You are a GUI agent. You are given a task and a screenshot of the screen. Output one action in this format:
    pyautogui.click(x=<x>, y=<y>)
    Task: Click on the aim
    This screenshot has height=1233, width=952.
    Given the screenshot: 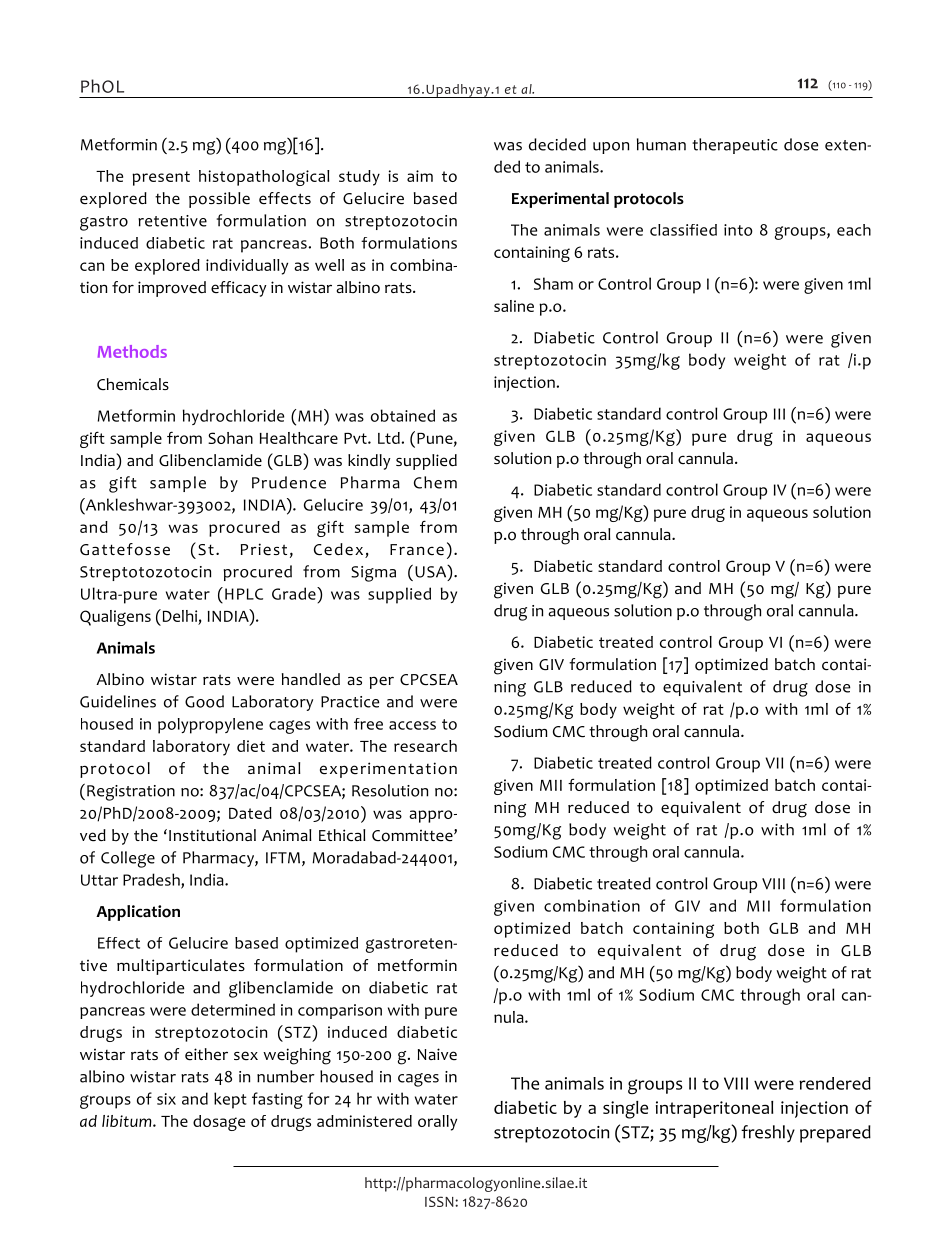 What is the action you would take?
    pyautogui.click(x=420, y=176)
